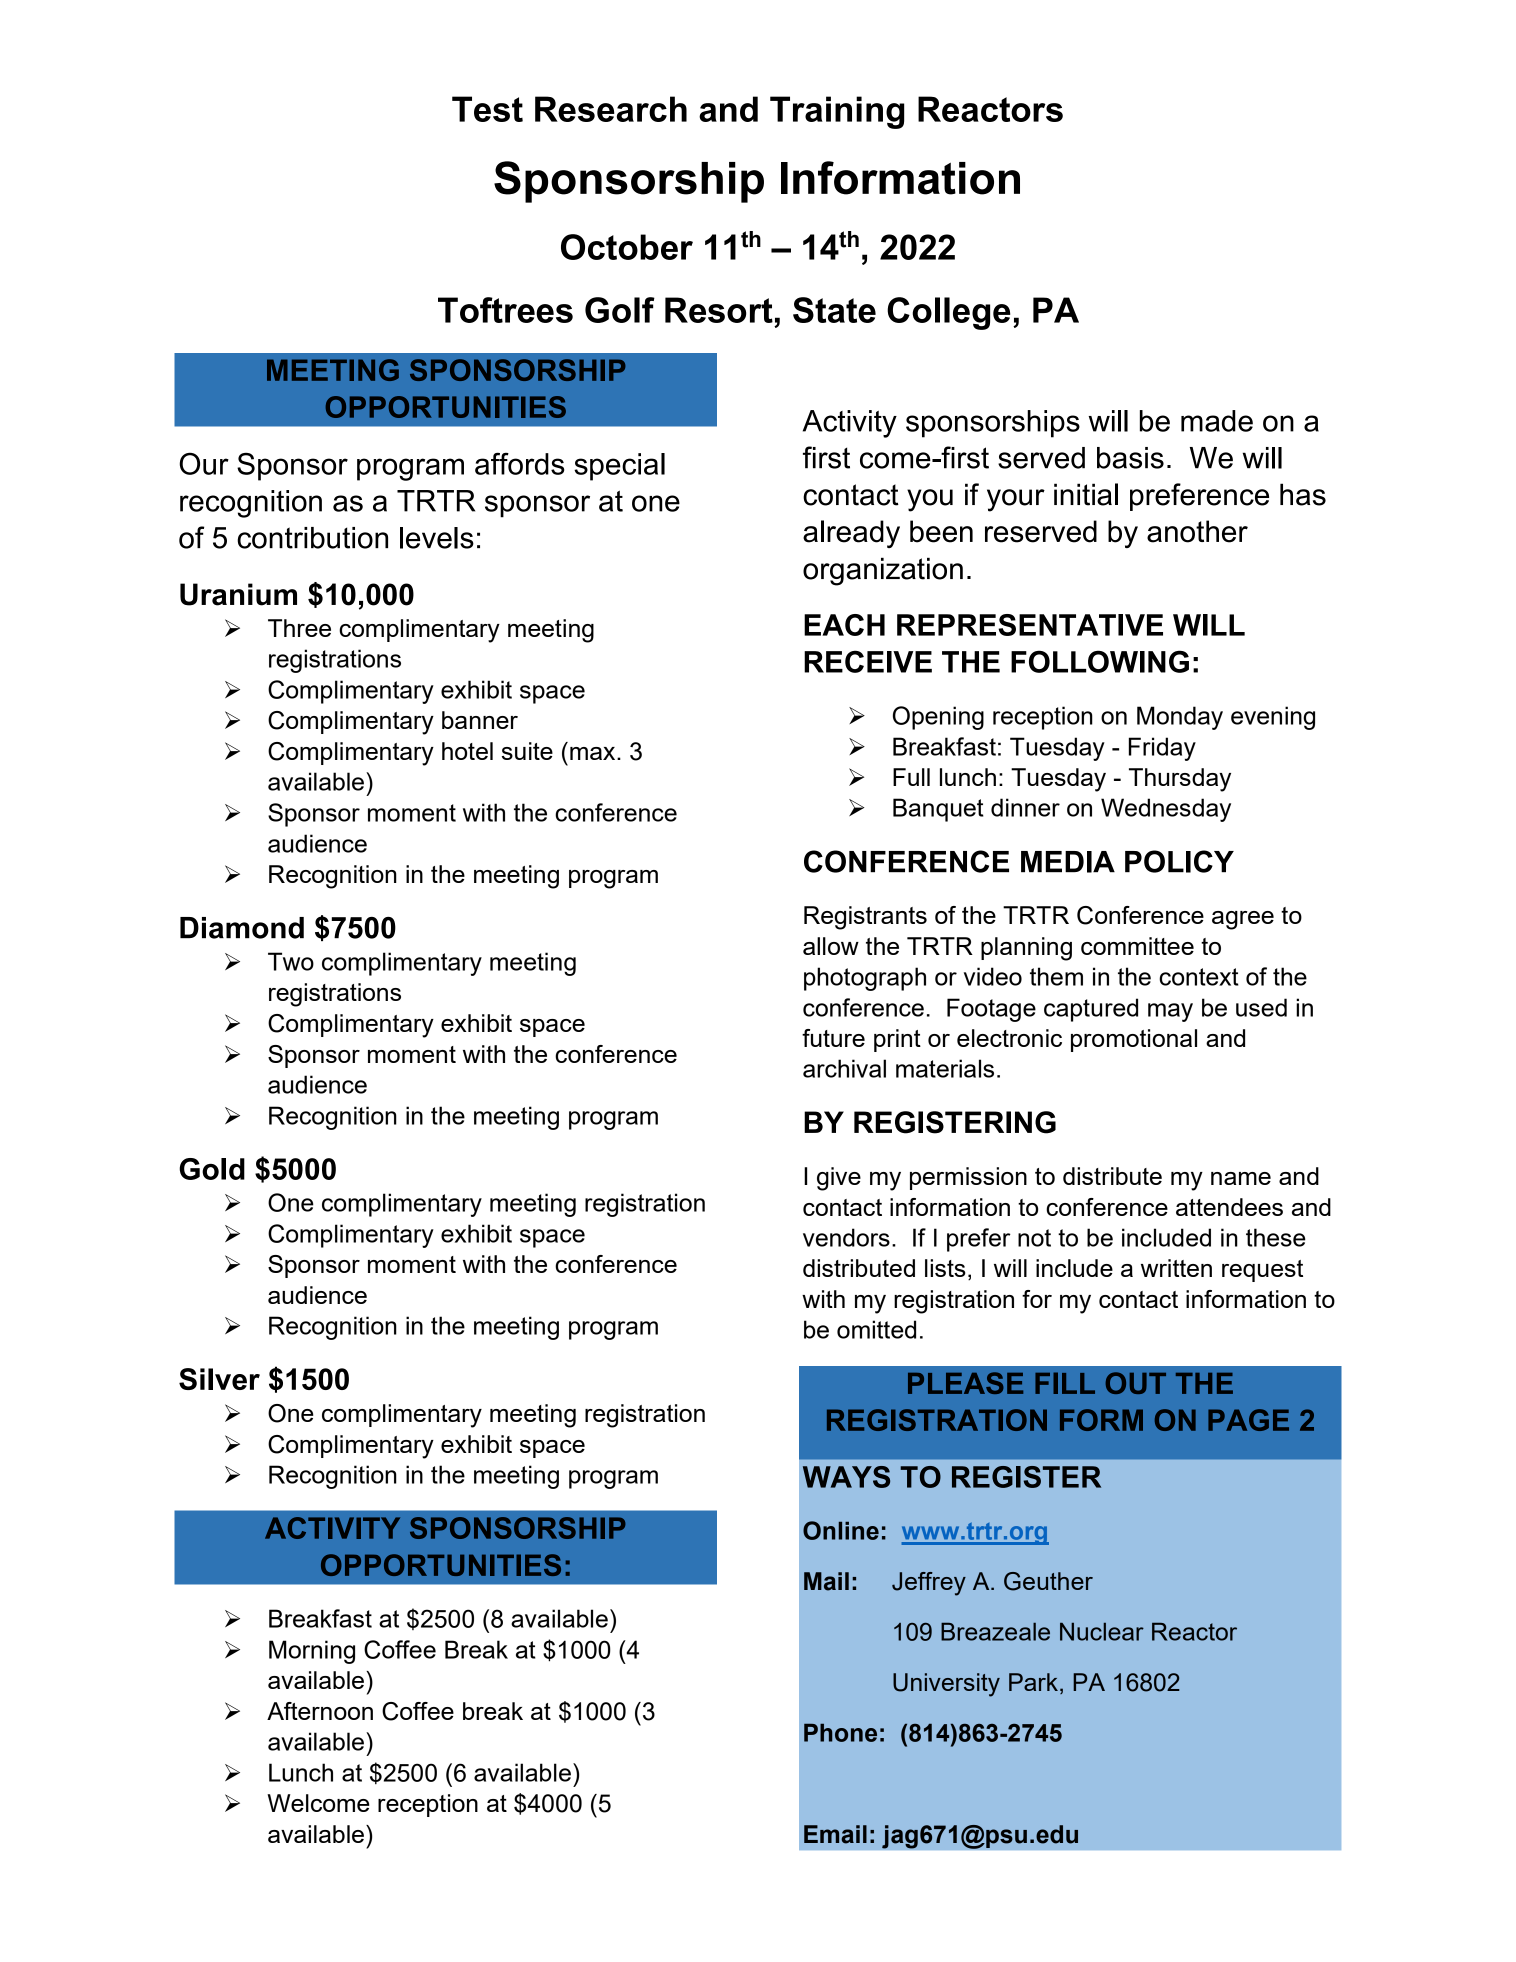  What do you see at coordinates (1137, 946) in the screenshot?
I see `committee` at bounding box center [1137, 946].
